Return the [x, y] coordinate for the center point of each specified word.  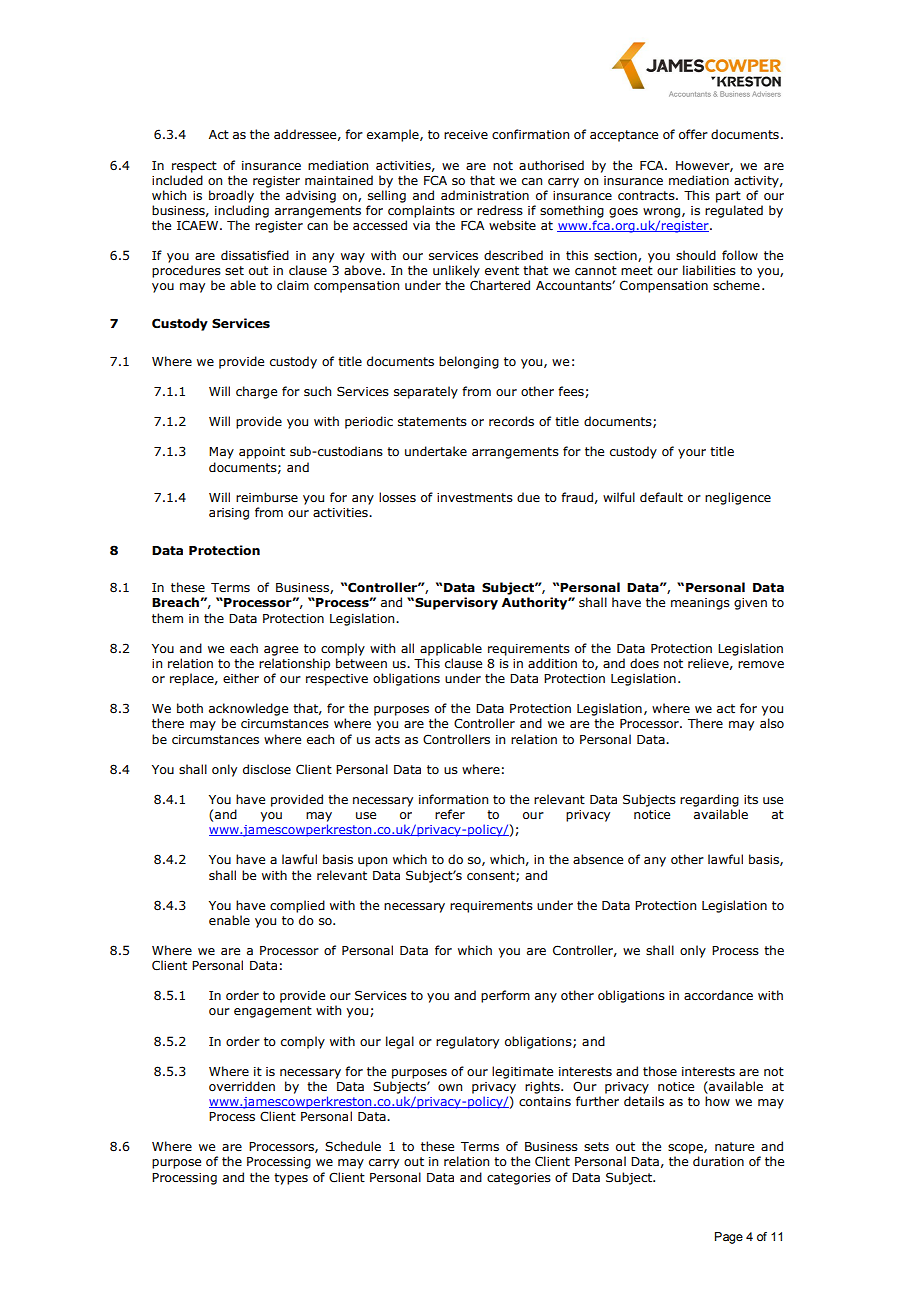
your [692, 454]
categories [519, 1179]
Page [729, 1238]
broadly [231, 196]
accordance [718, 995]
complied [297, 906]
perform [505, 996]
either [241, 678]
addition [552, 663]
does [644, 663]
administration [485, 195]
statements [432, 422]
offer [693, 134]
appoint [262, 453]
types [291, 1179]
